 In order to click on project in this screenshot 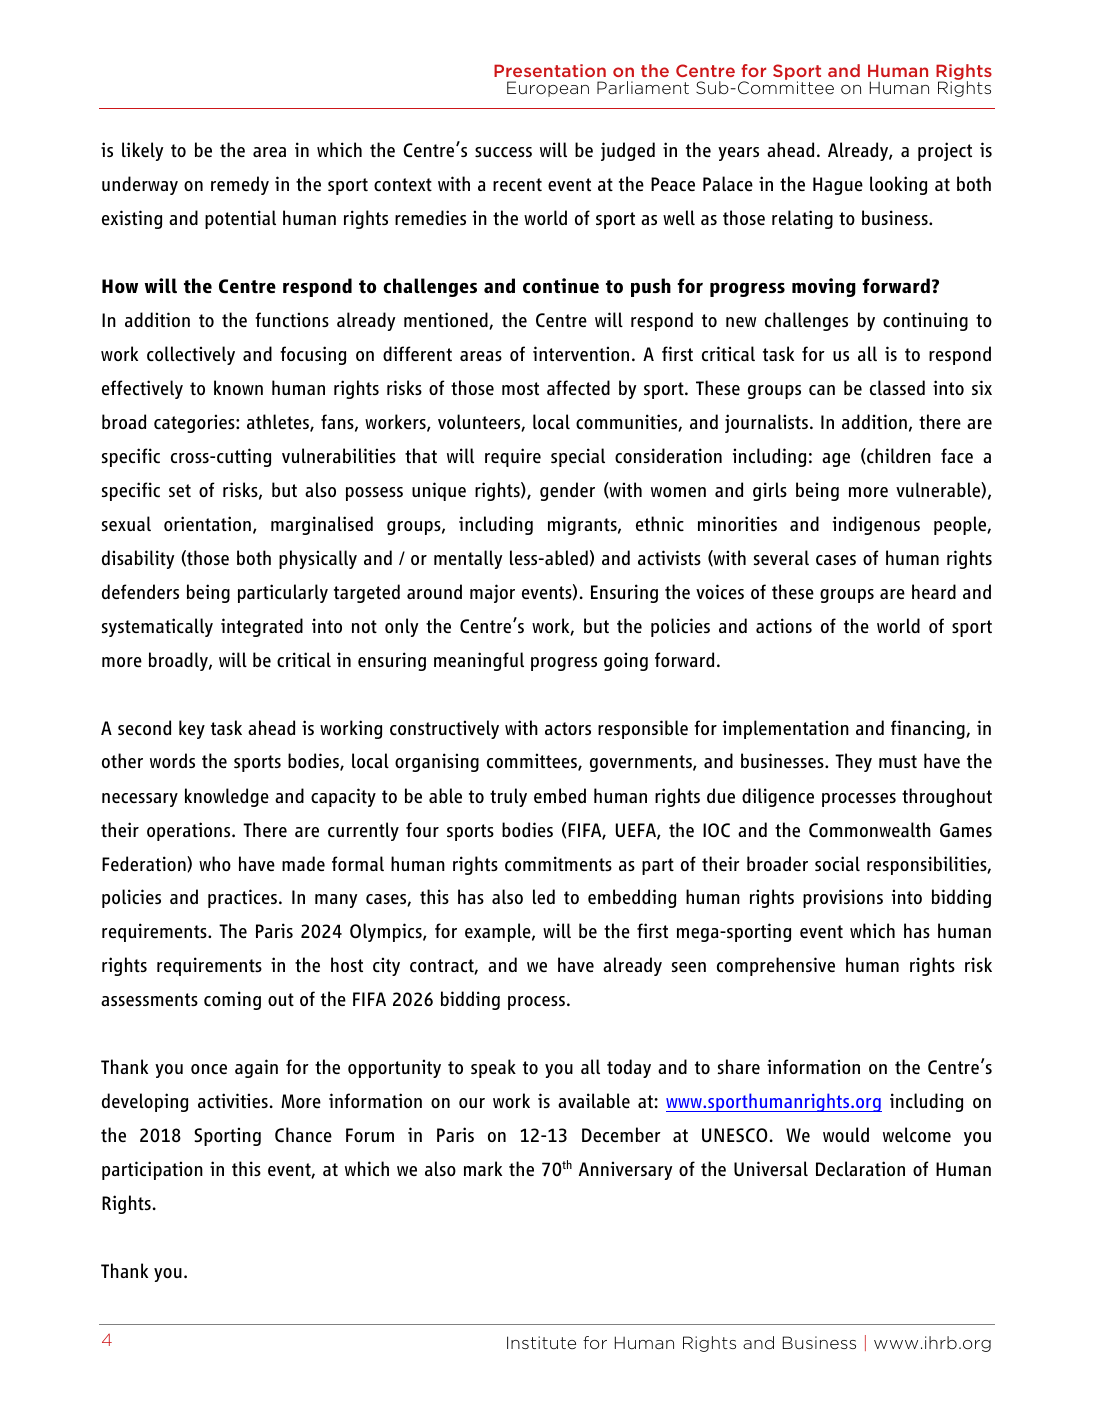, I will do `click(945, 151)`.
